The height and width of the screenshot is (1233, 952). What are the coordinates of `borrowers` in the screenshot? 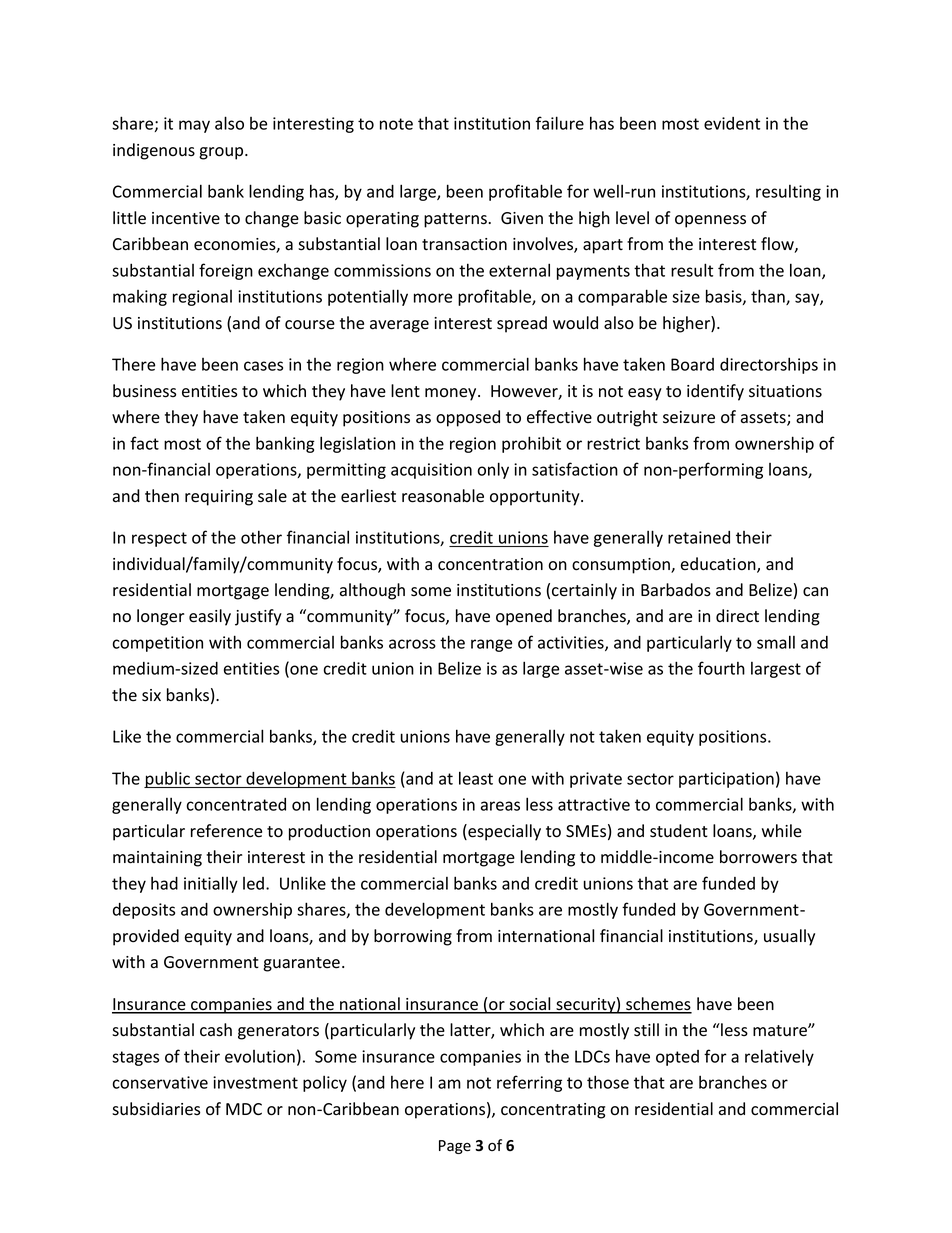 It's located at (758, 857).
